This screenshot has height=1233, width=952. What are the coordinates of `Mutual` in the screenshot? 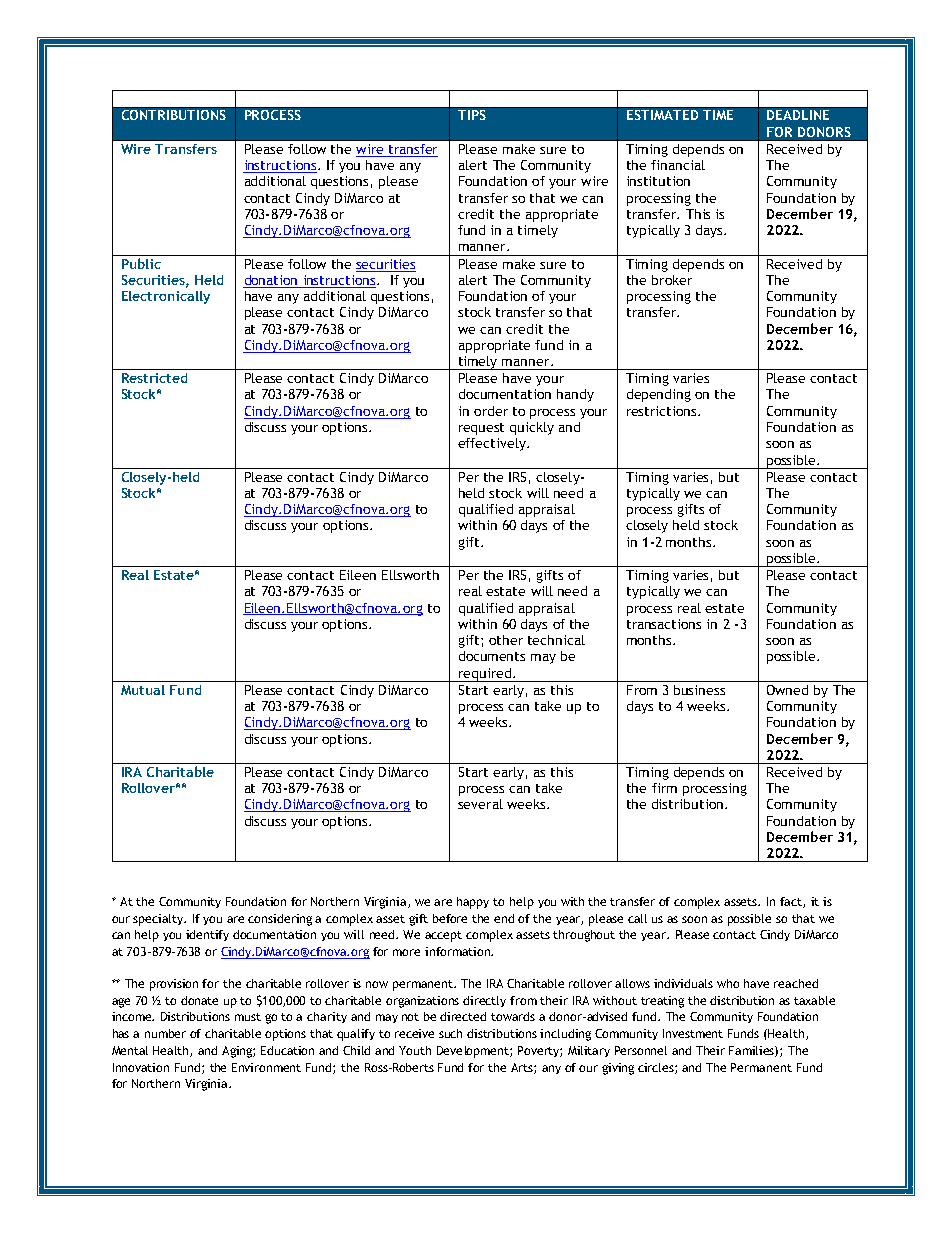 It's located at (143, 690).
